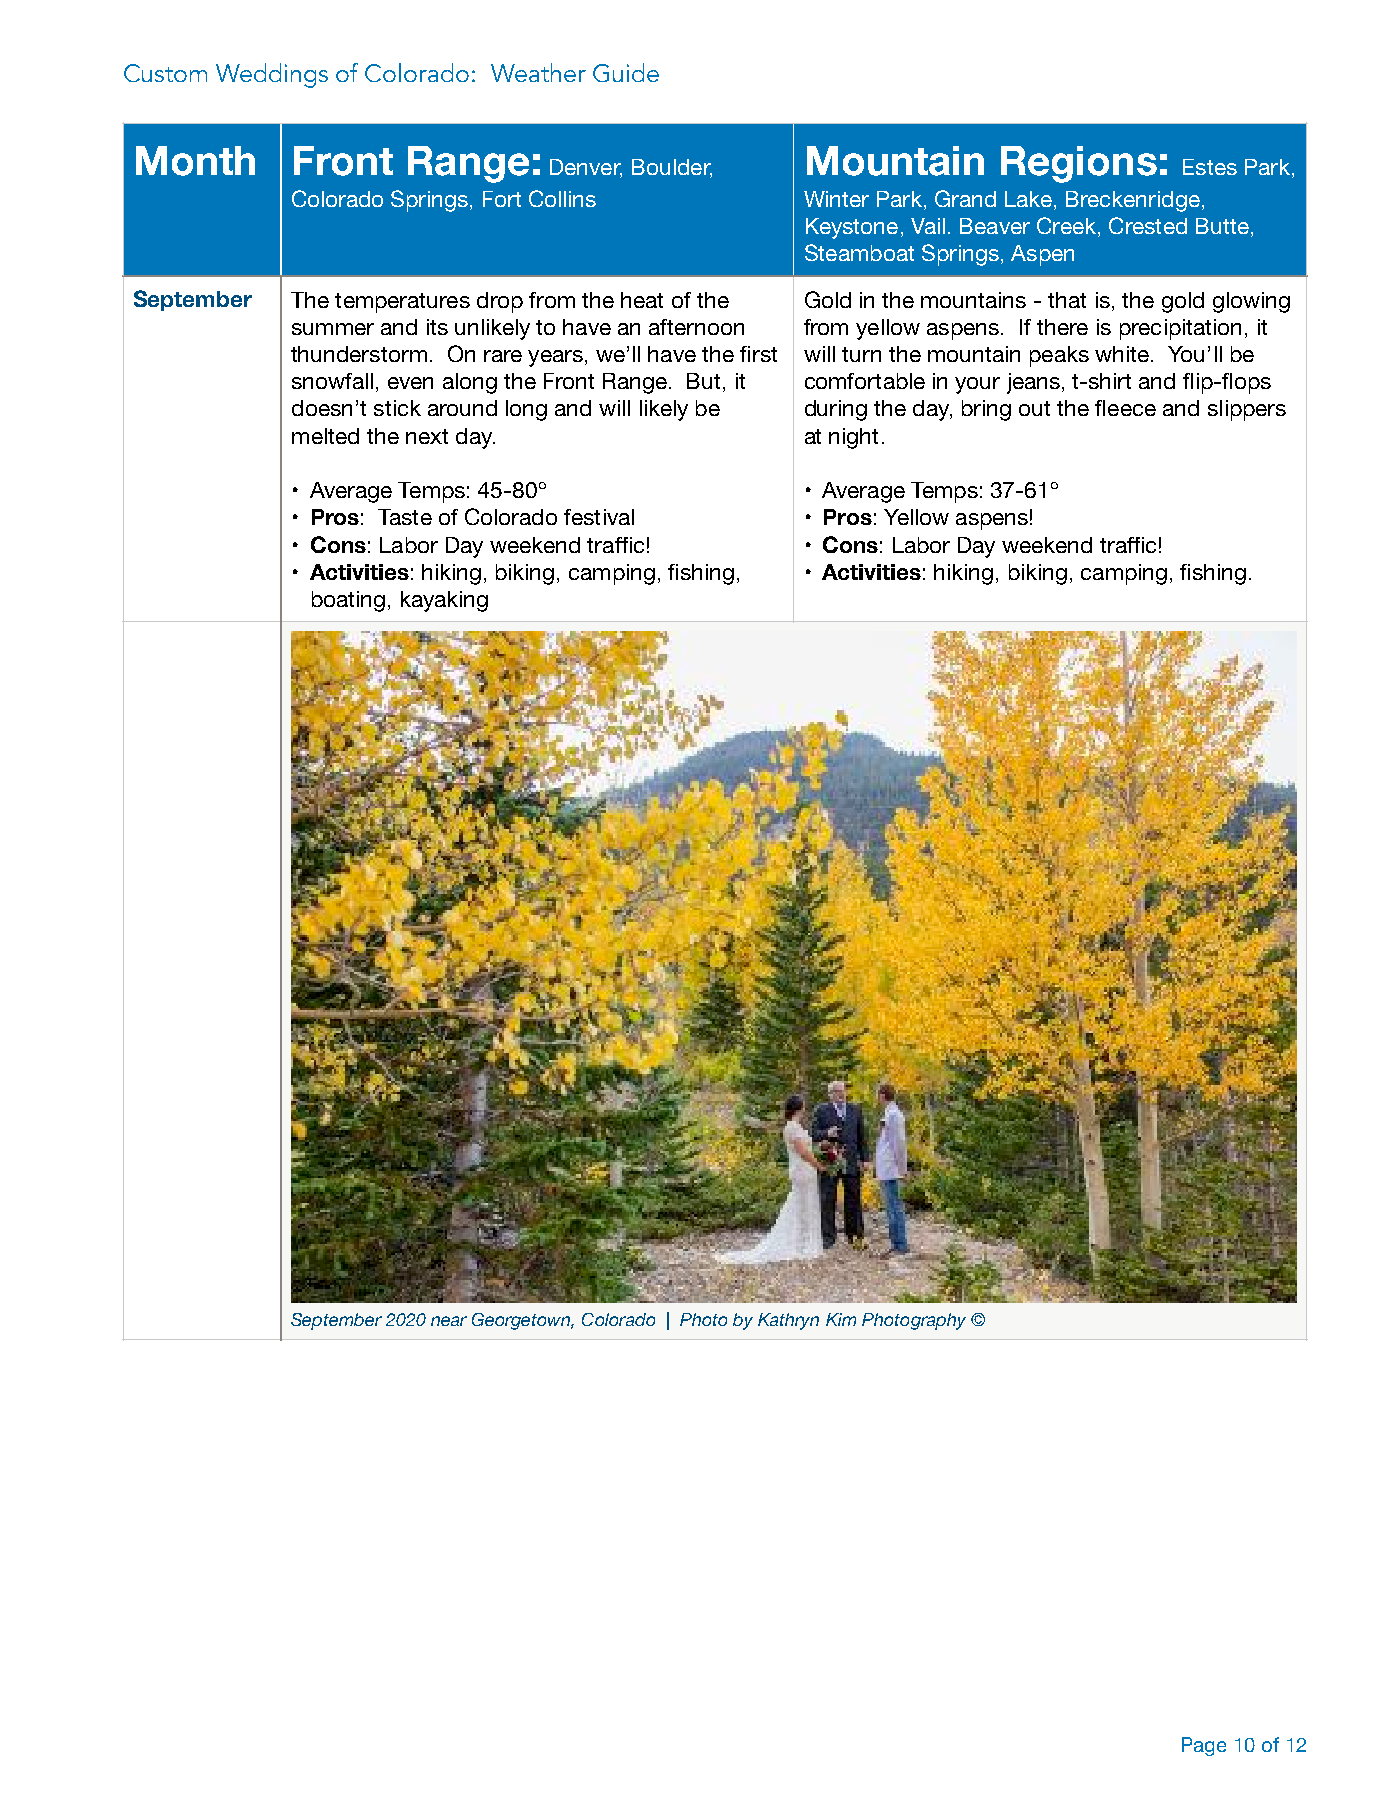 The height and width of the screenshot is (1797, 1389). What do you see at coordinates (444, 601) in the screenshot?
I see `kayaking` at bounding box center [444, 601].
